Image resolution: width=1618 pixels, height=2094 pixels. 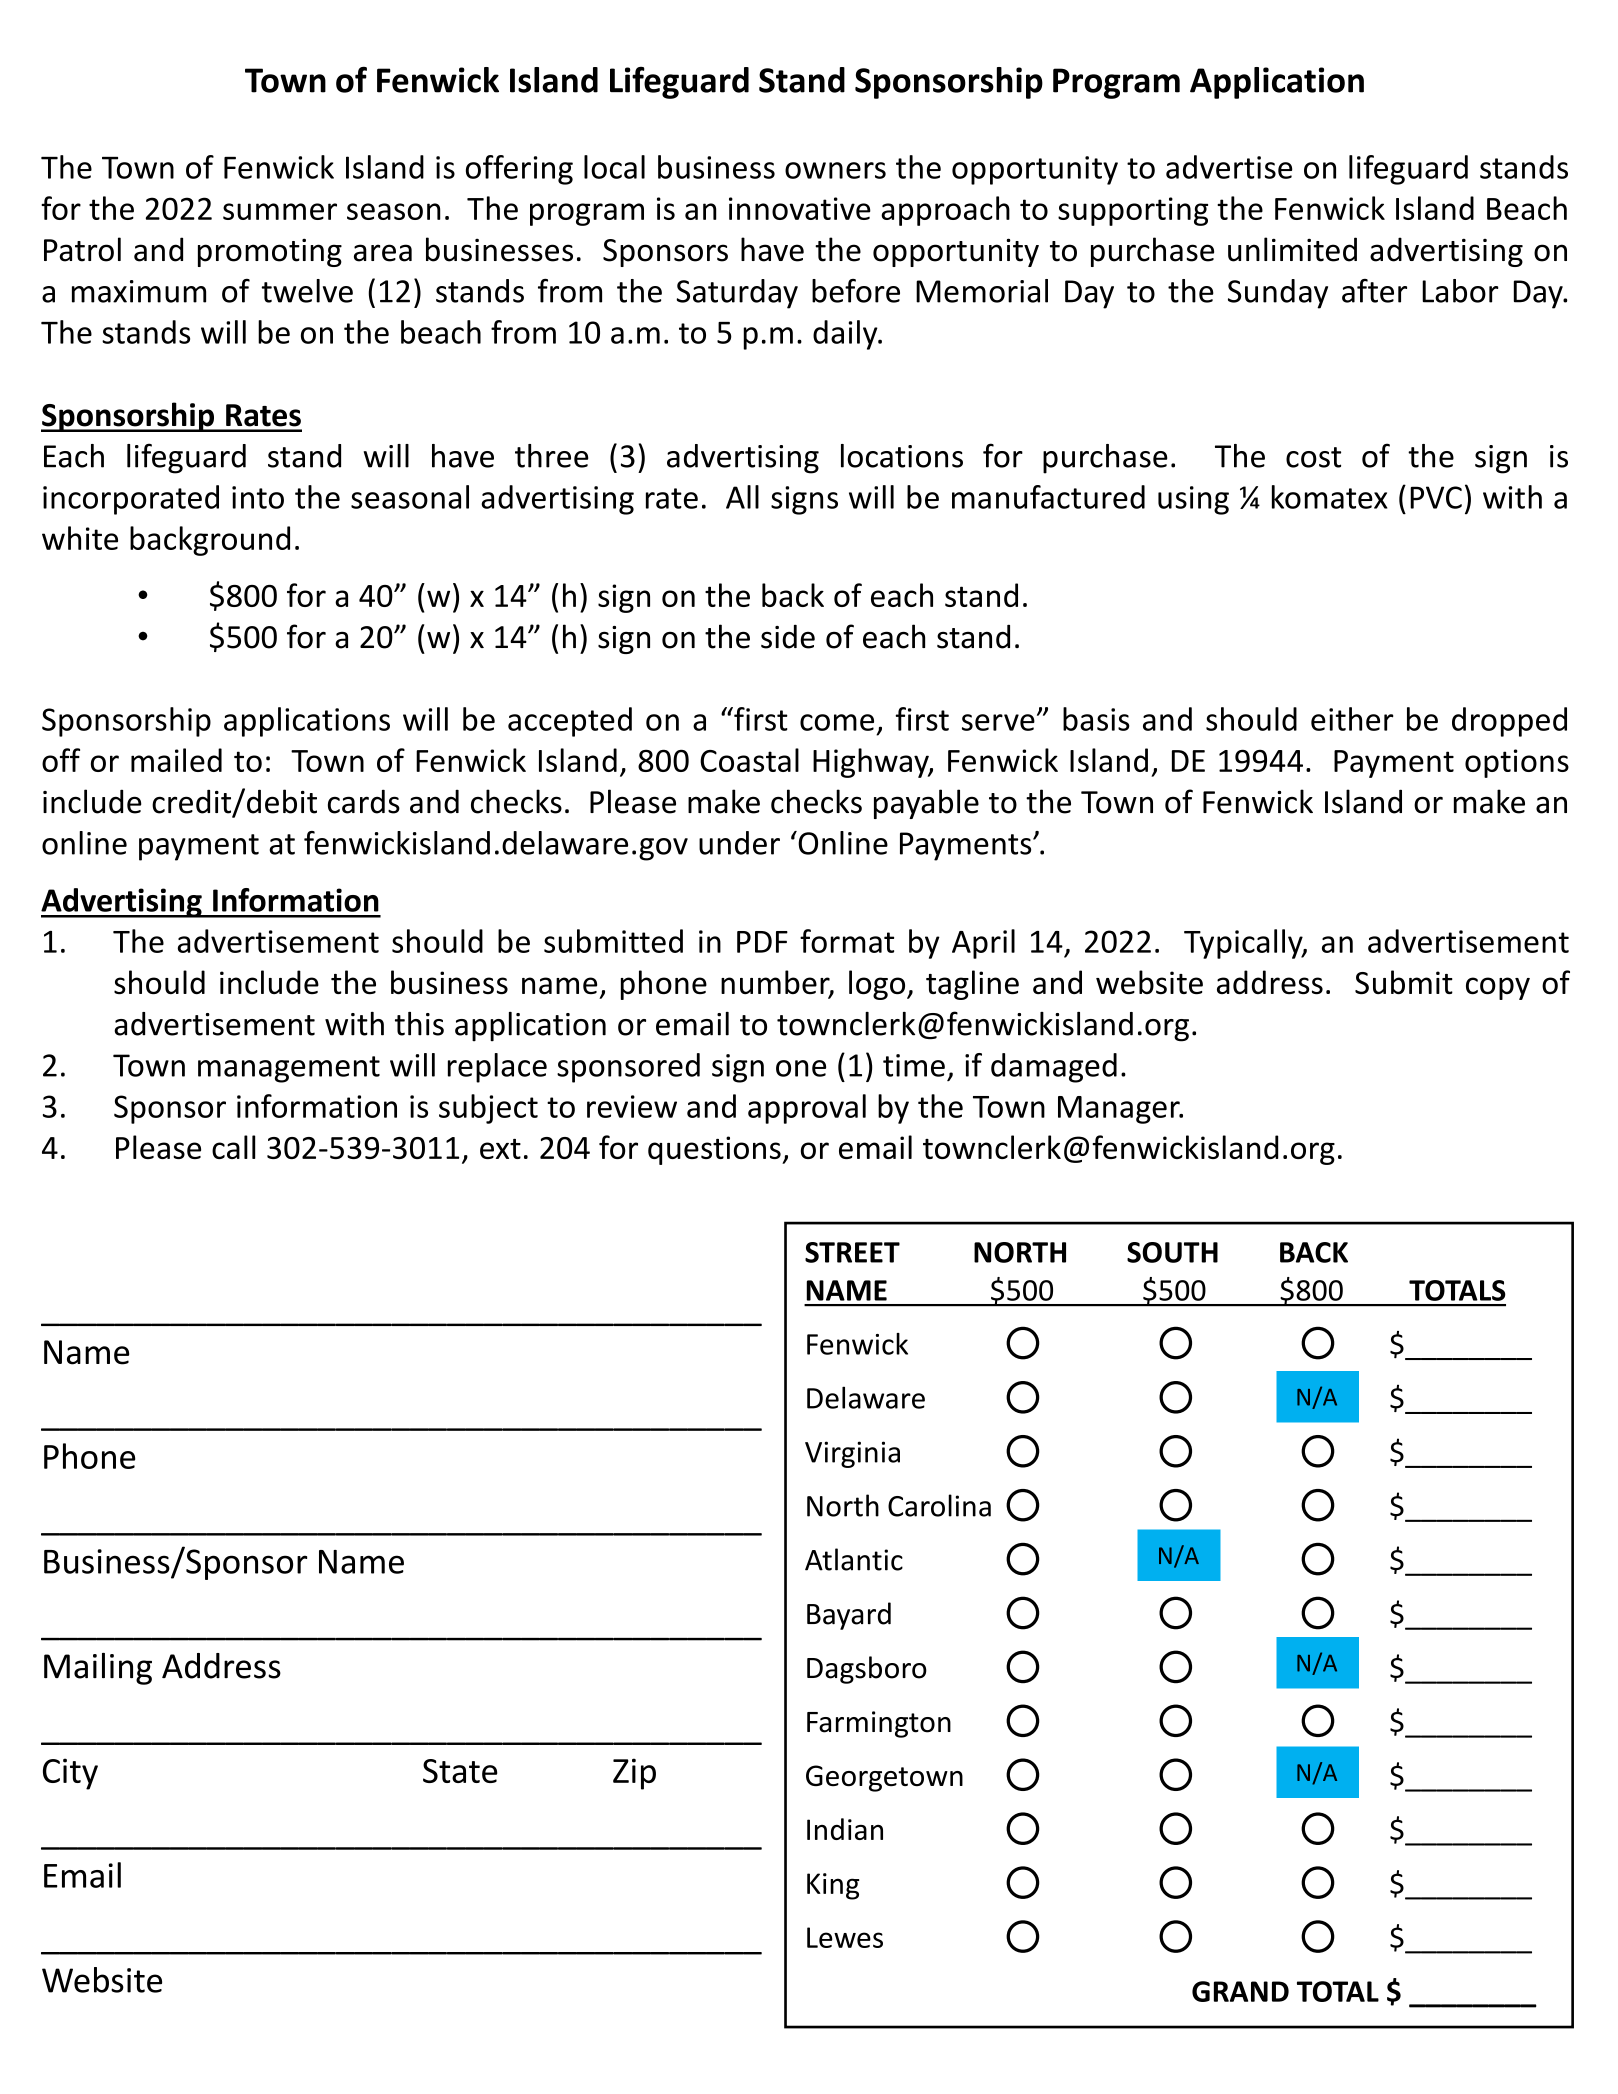 What do you see at coordinates (1292, 249) in the screenshot?
I see `unlimited` at bounding box center [1292, 249].
